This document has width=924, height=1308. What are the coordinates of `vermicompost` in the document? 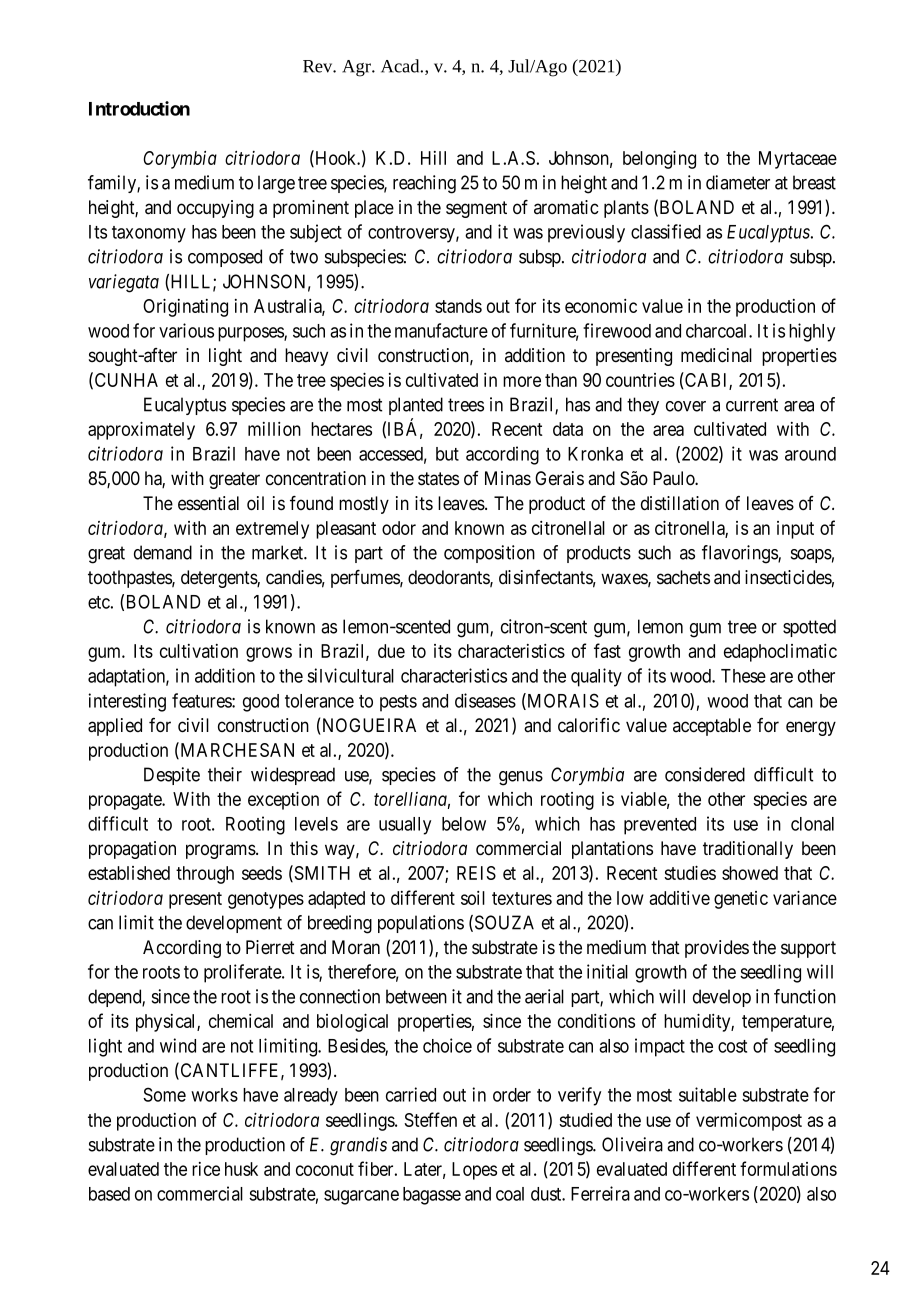 It's located at (749, 1122).
